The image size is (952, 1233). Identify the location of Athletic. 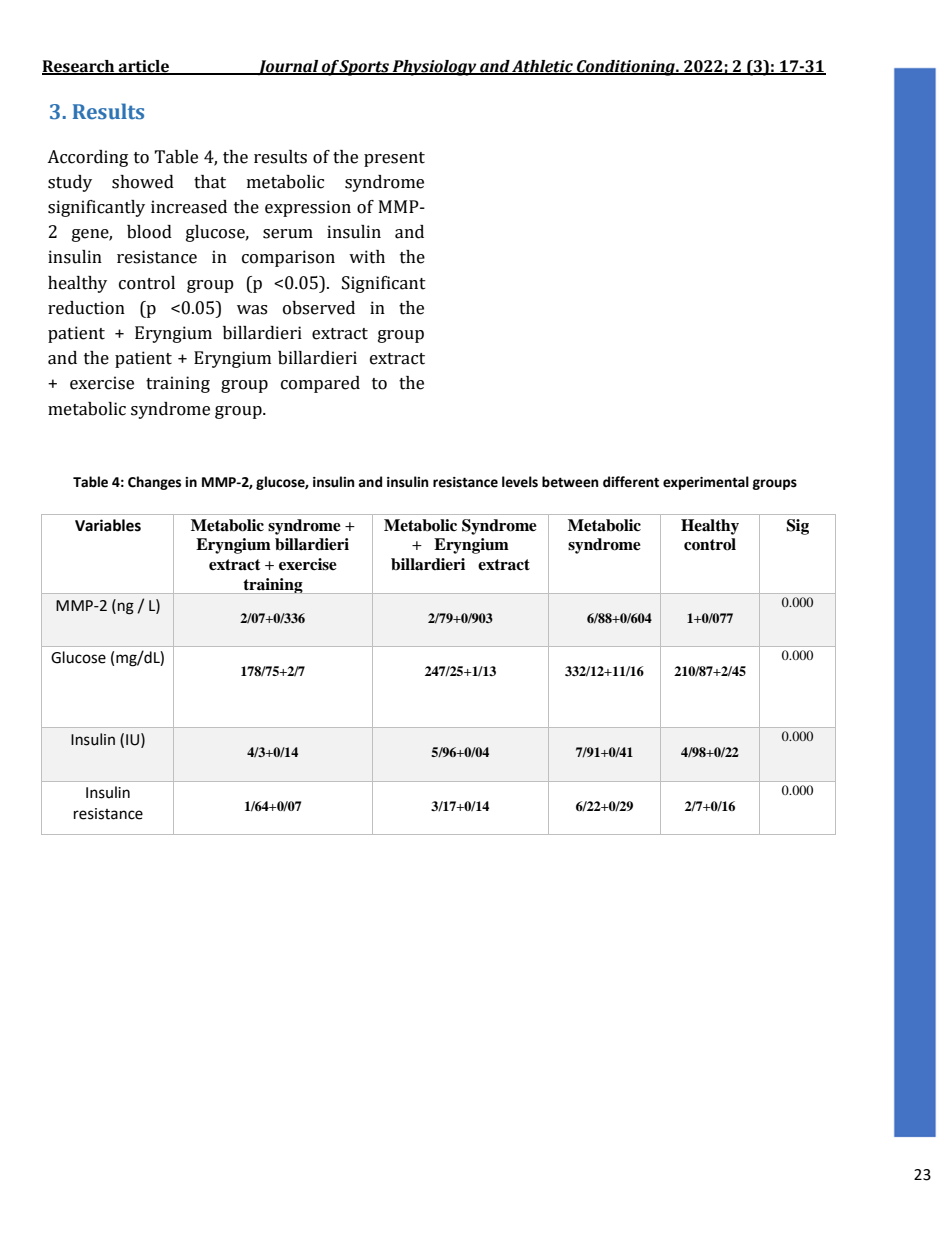
(542, 67).
